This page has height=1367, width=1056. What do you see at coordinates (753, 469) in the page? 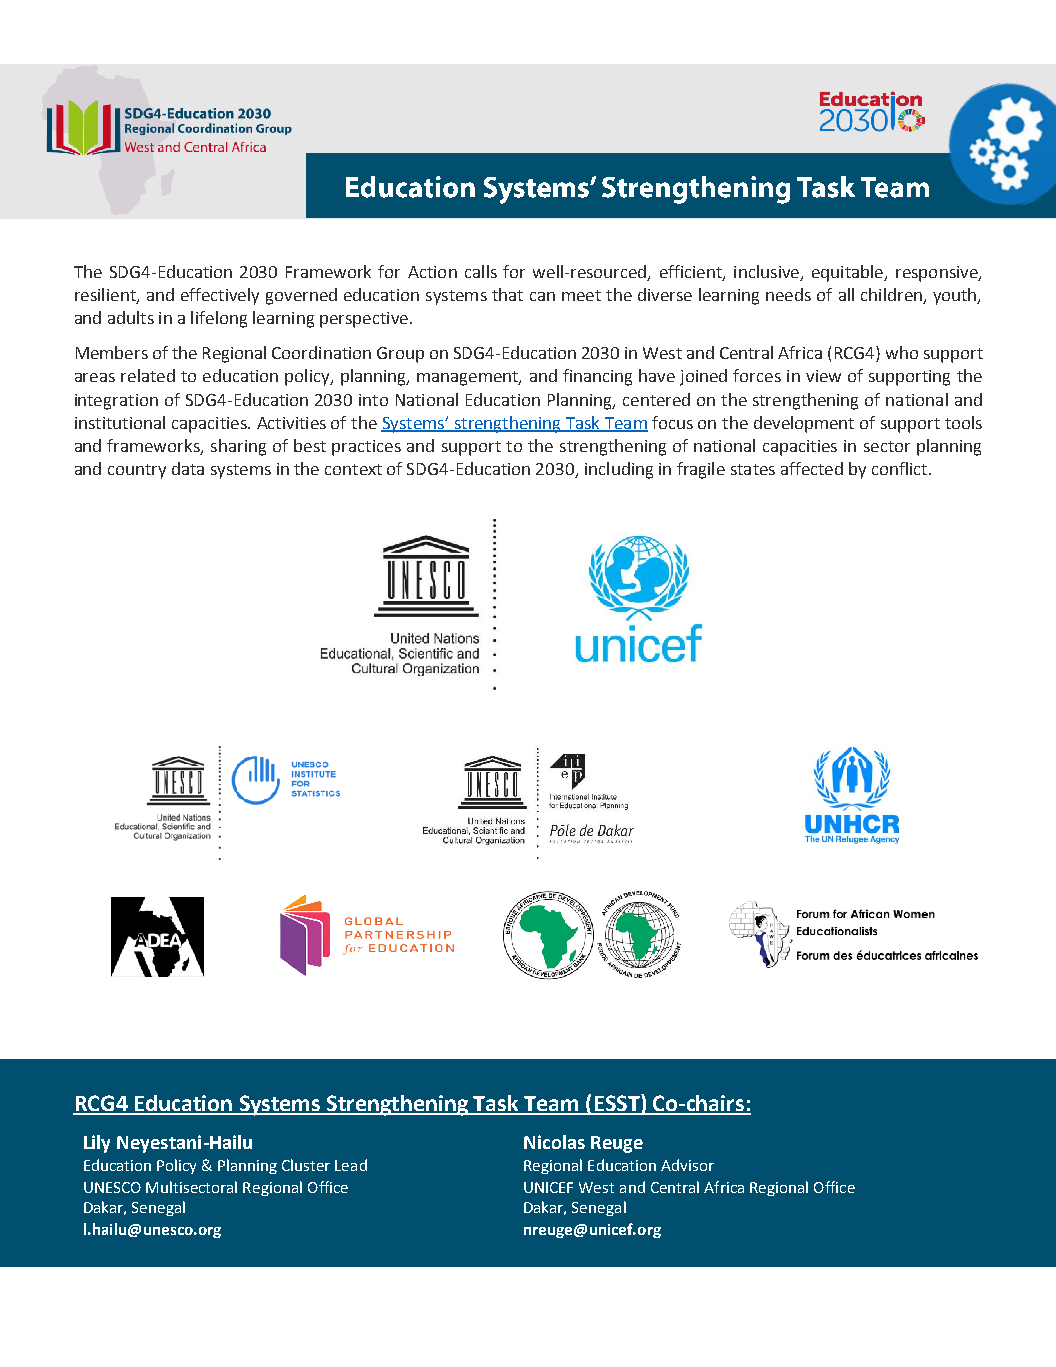
I see `states` at bounding box center [753, 469].
